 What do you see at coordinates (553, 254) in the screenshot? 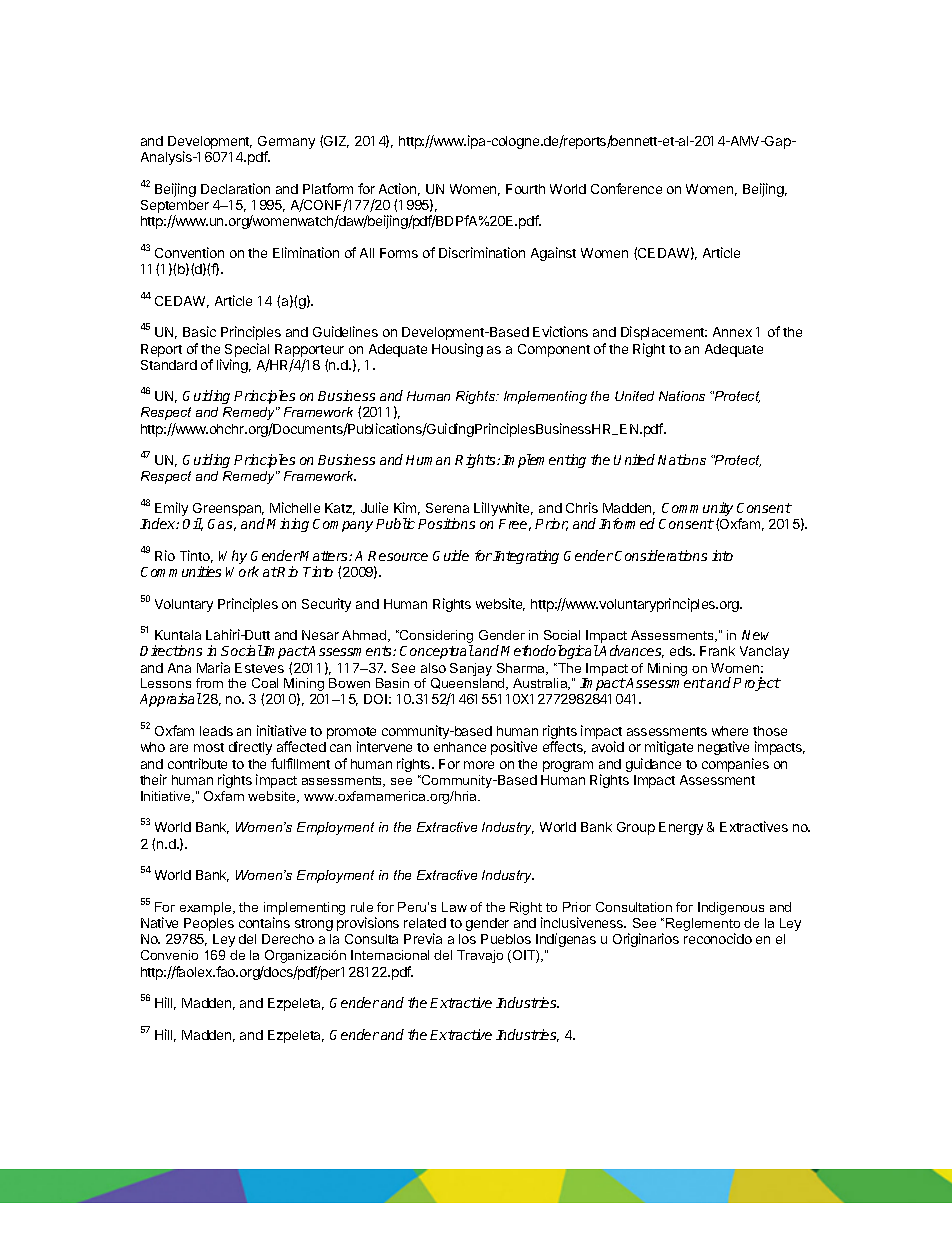
I see `Against` at bounding box center [553, 254].
